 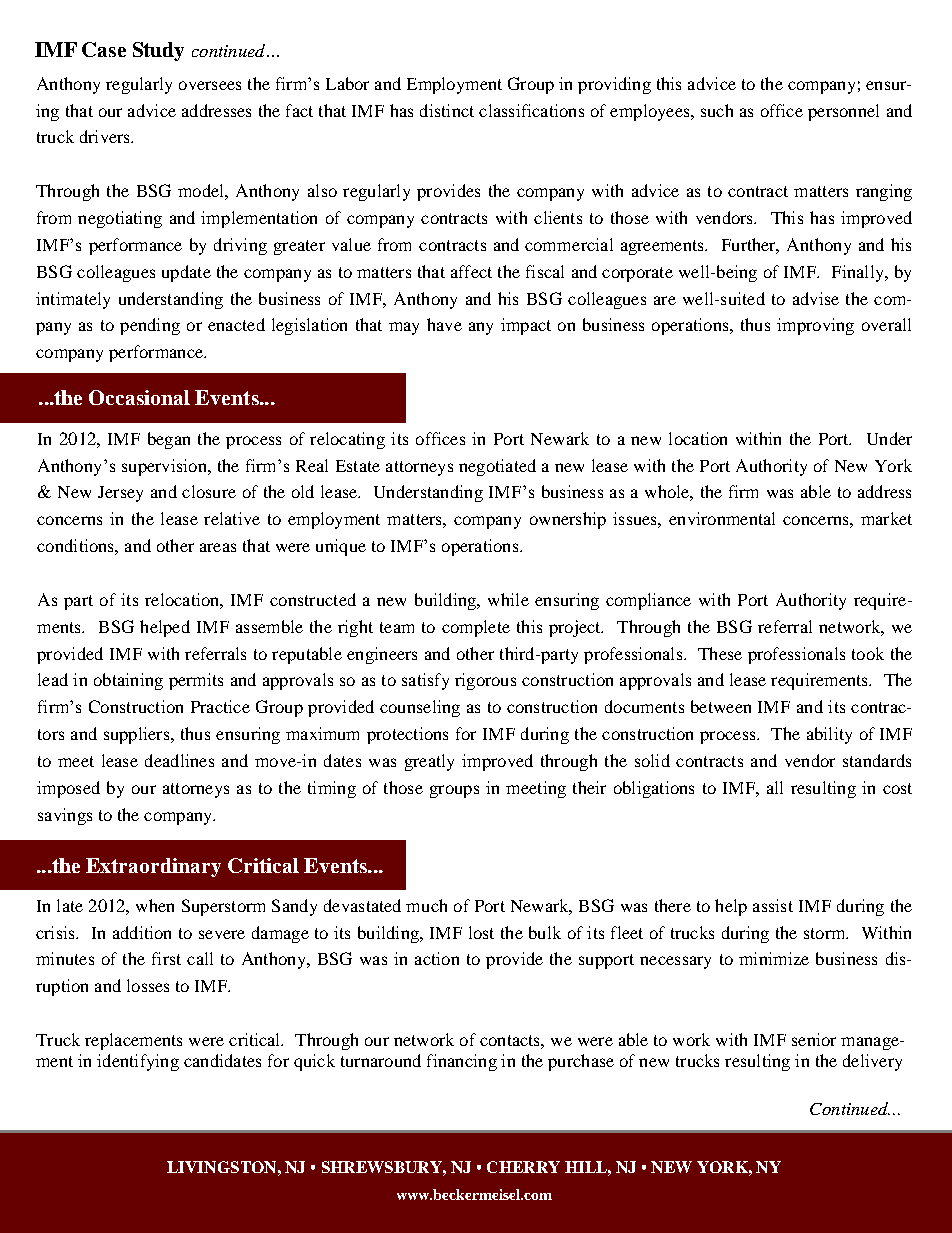 What do you see at coordinates (886, 518) in the document?
I see `market` at bounding box center [886, 518].
